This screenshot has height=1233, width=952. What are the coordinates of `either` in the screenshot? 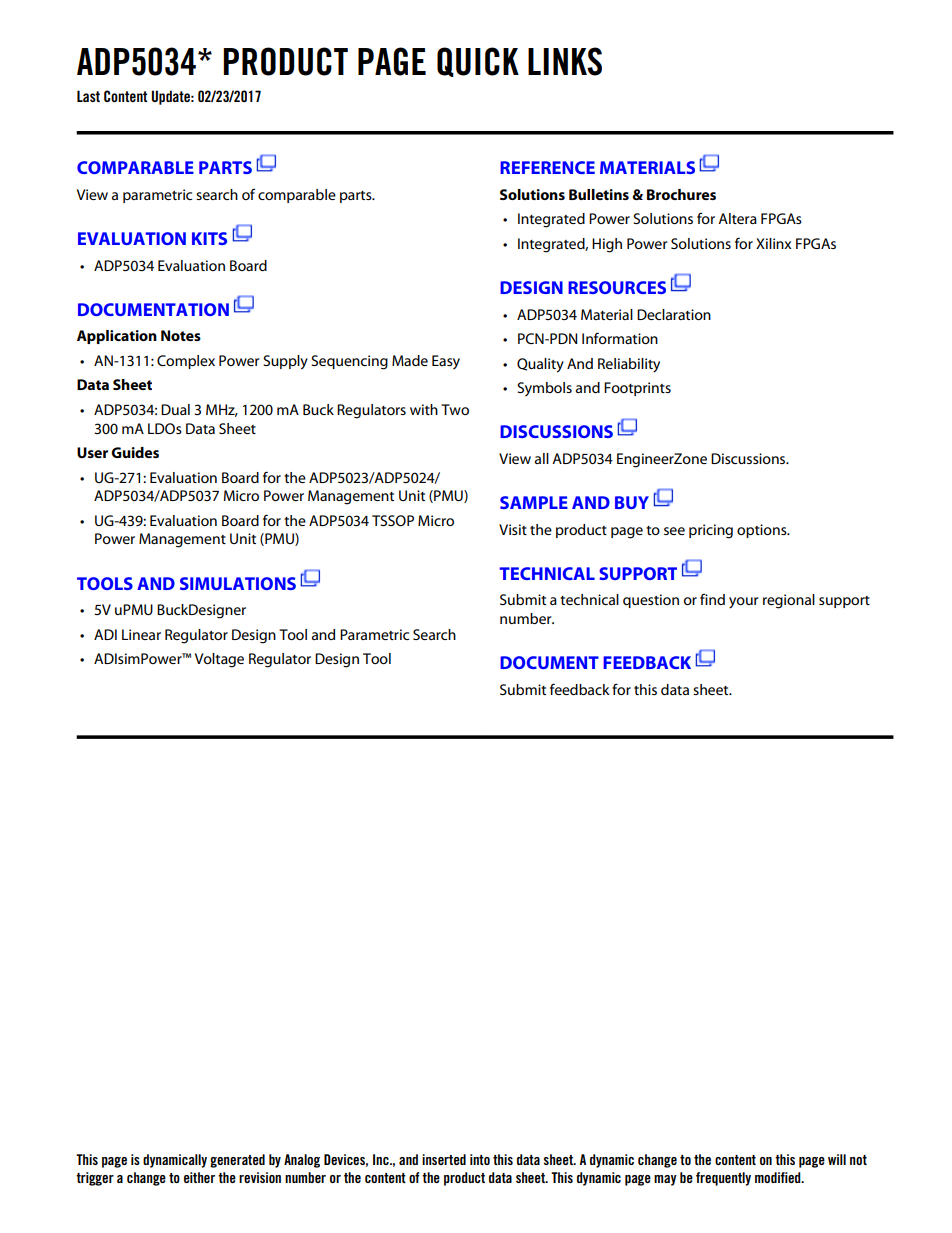 It's located at (199, 1177).
